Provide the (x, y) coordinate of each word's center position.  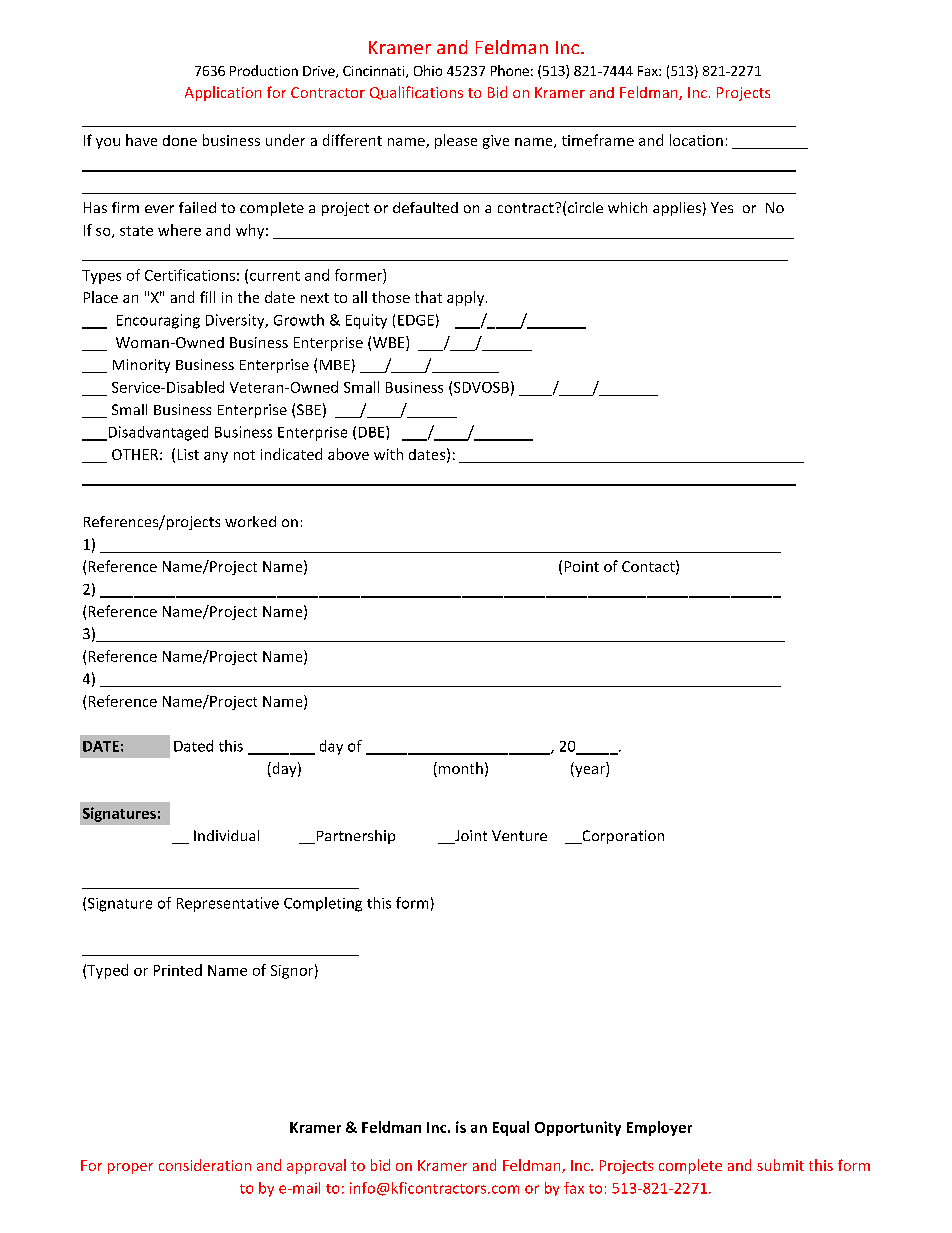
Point (582, 566)
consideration (205, 1165)
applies (677, 209)
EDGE (416, 320)
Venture (519, 835)
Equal (511, 1128)
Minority (141, 366)
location (696, 140)
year (590, 771)
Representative (228, 904)
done (180, 140)
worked (250, 521)
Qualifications (416, 93)
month (461, 768)
